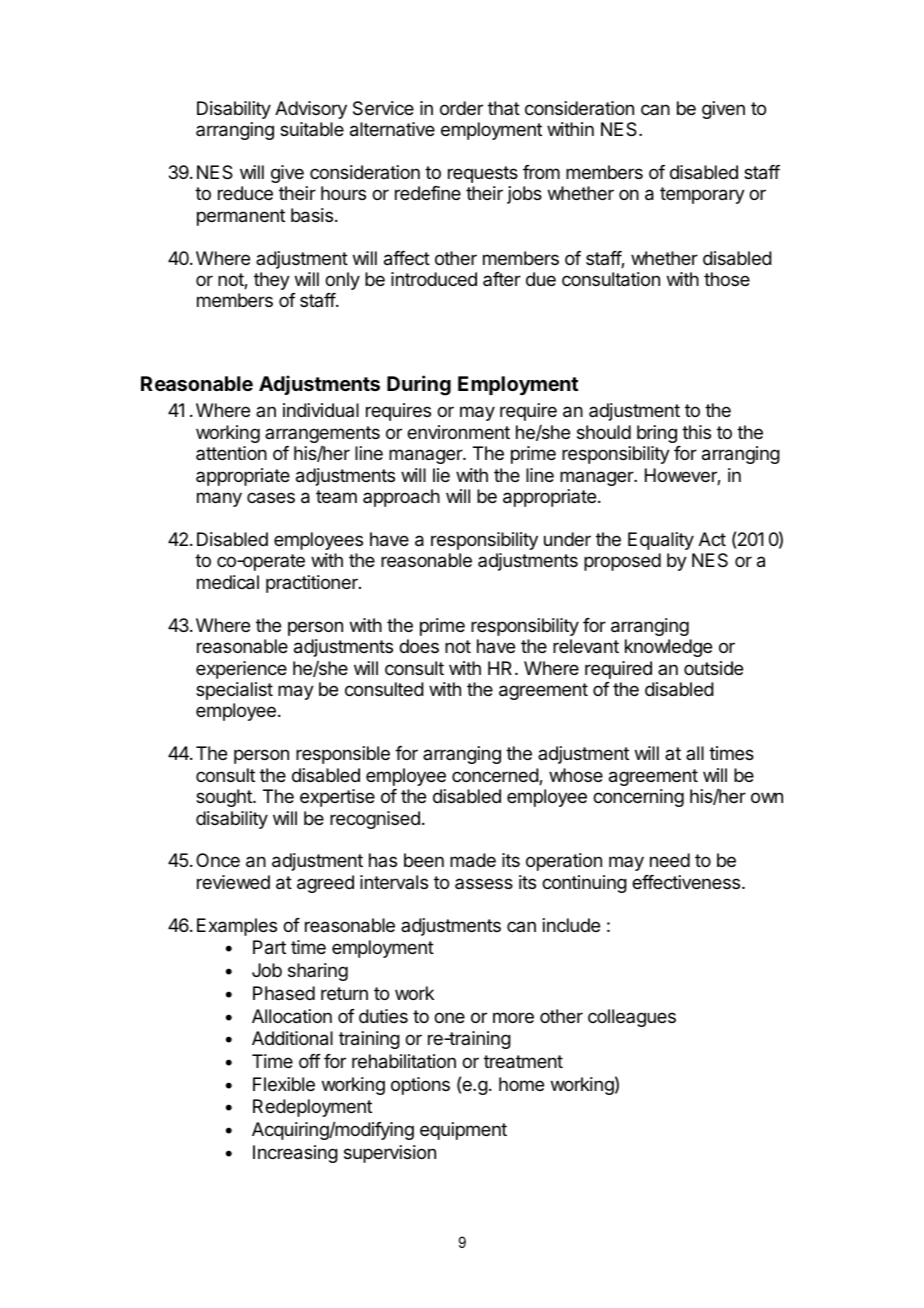  Describe the element at coordinates (312, 1108) in the screenshot. I see `Redeployment` at that location.
